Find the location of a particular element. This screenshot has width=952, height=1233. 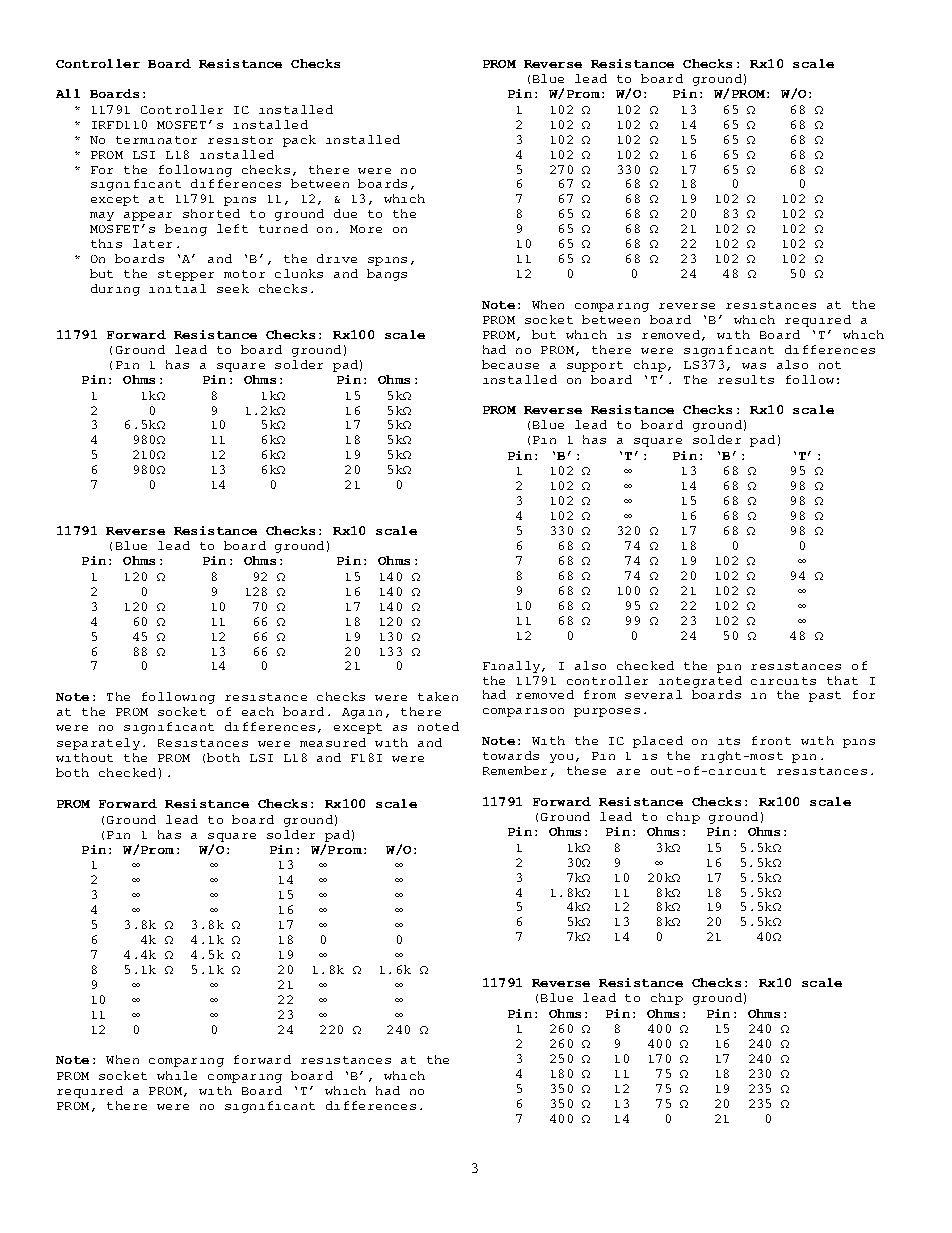

separately is located at coordinates (98, 744).
